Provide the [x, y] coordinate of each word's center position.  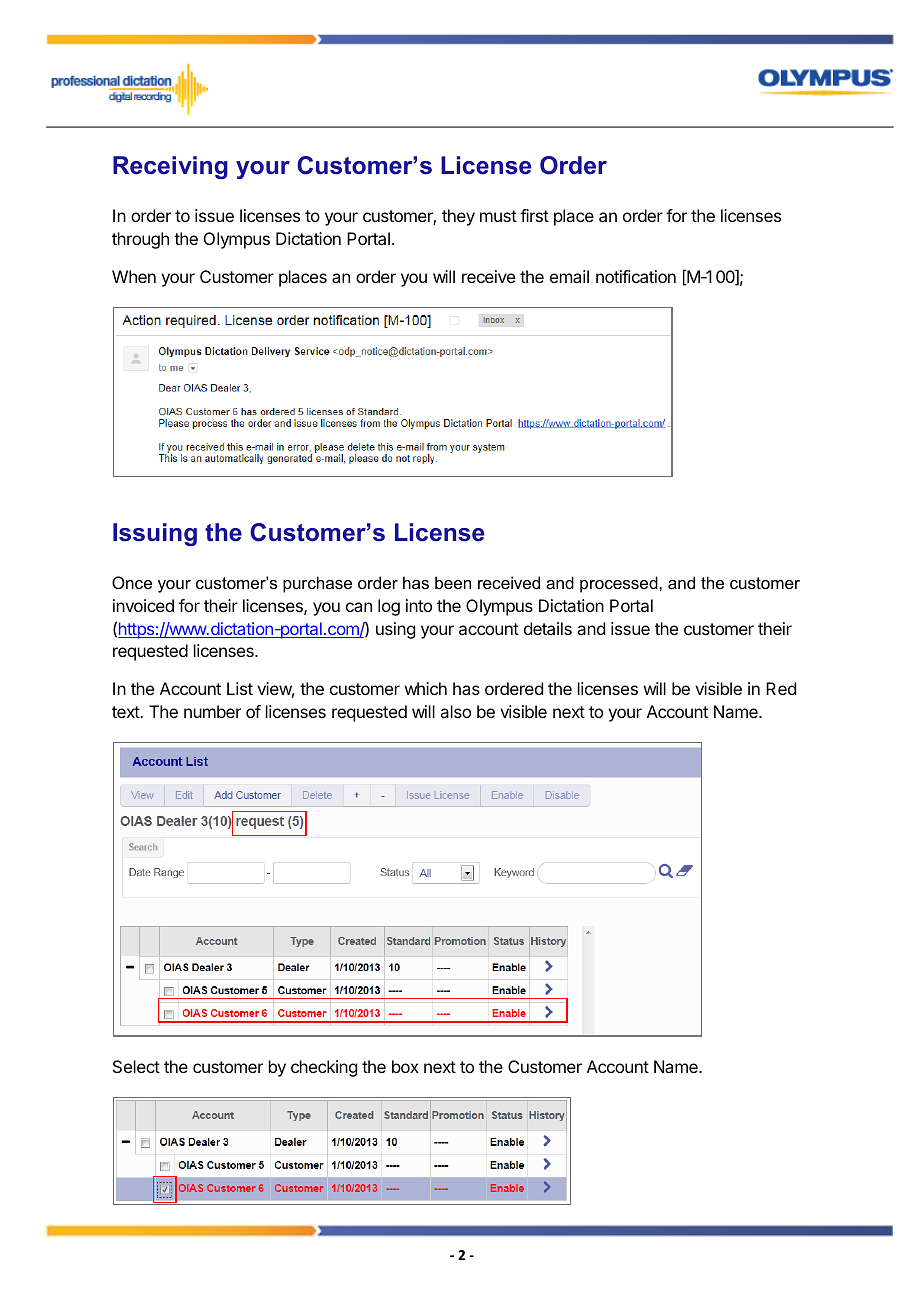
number [212, 711]
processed [620, 584]
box [405, 1066]
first [534, 215]
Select [136, 1066]
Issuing [155, 534]
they [458, 217]
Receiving [170, 167]
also [455, 711]
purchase [317, 584]
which [426, 688]
